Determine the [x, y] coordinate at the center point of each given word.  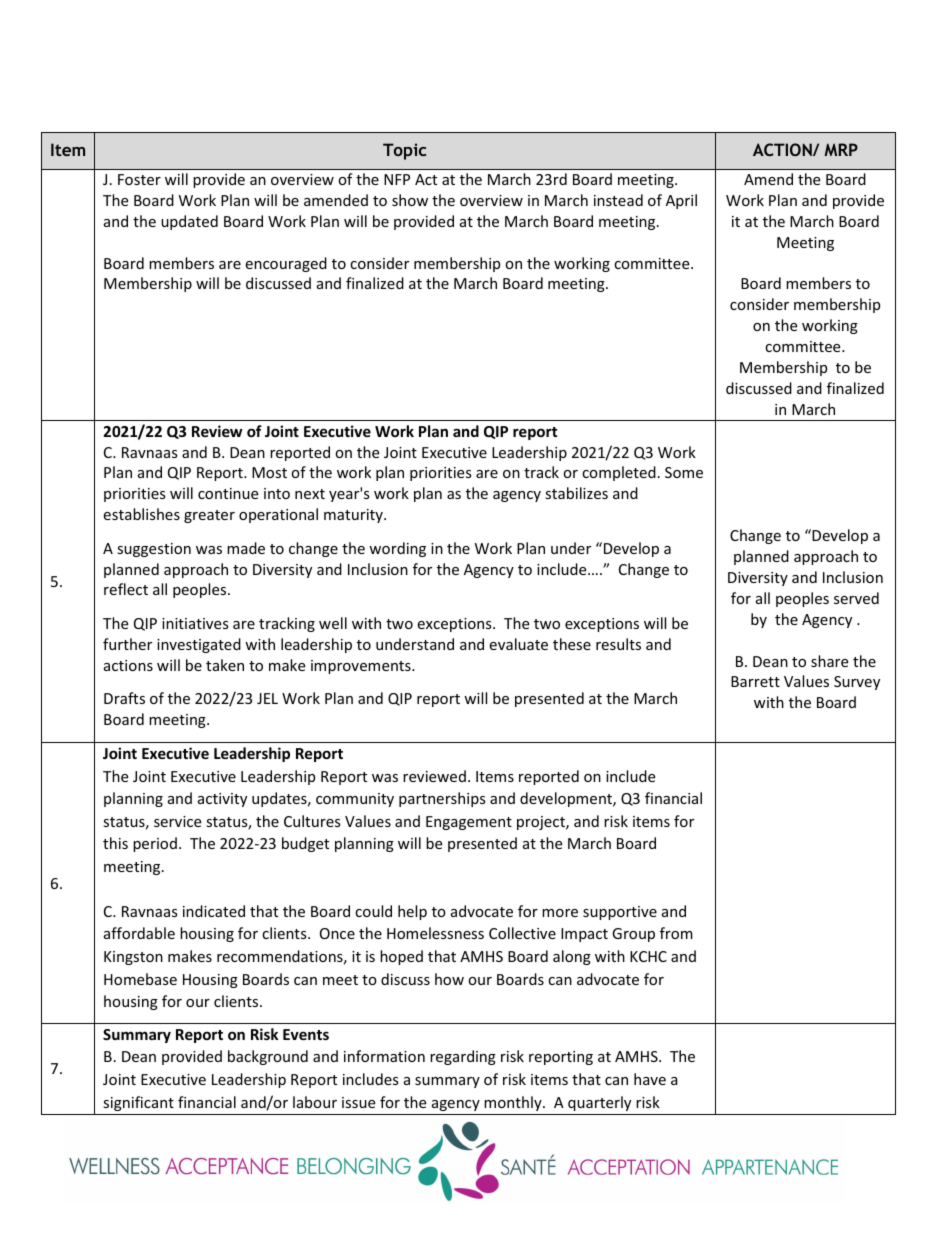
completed [619, 473]
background [268, 1057]
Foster [139, 179]
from [676, 933]
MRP [841, 149]
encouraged [286, 264]
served [856, 598]
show [410, 200]
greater [209, 516]
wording [397, 549]
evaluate [518, 644]
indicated [214, 911]
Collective [522, 933]
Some [684, 472]
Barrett [755, 681]
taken [225, 665]
